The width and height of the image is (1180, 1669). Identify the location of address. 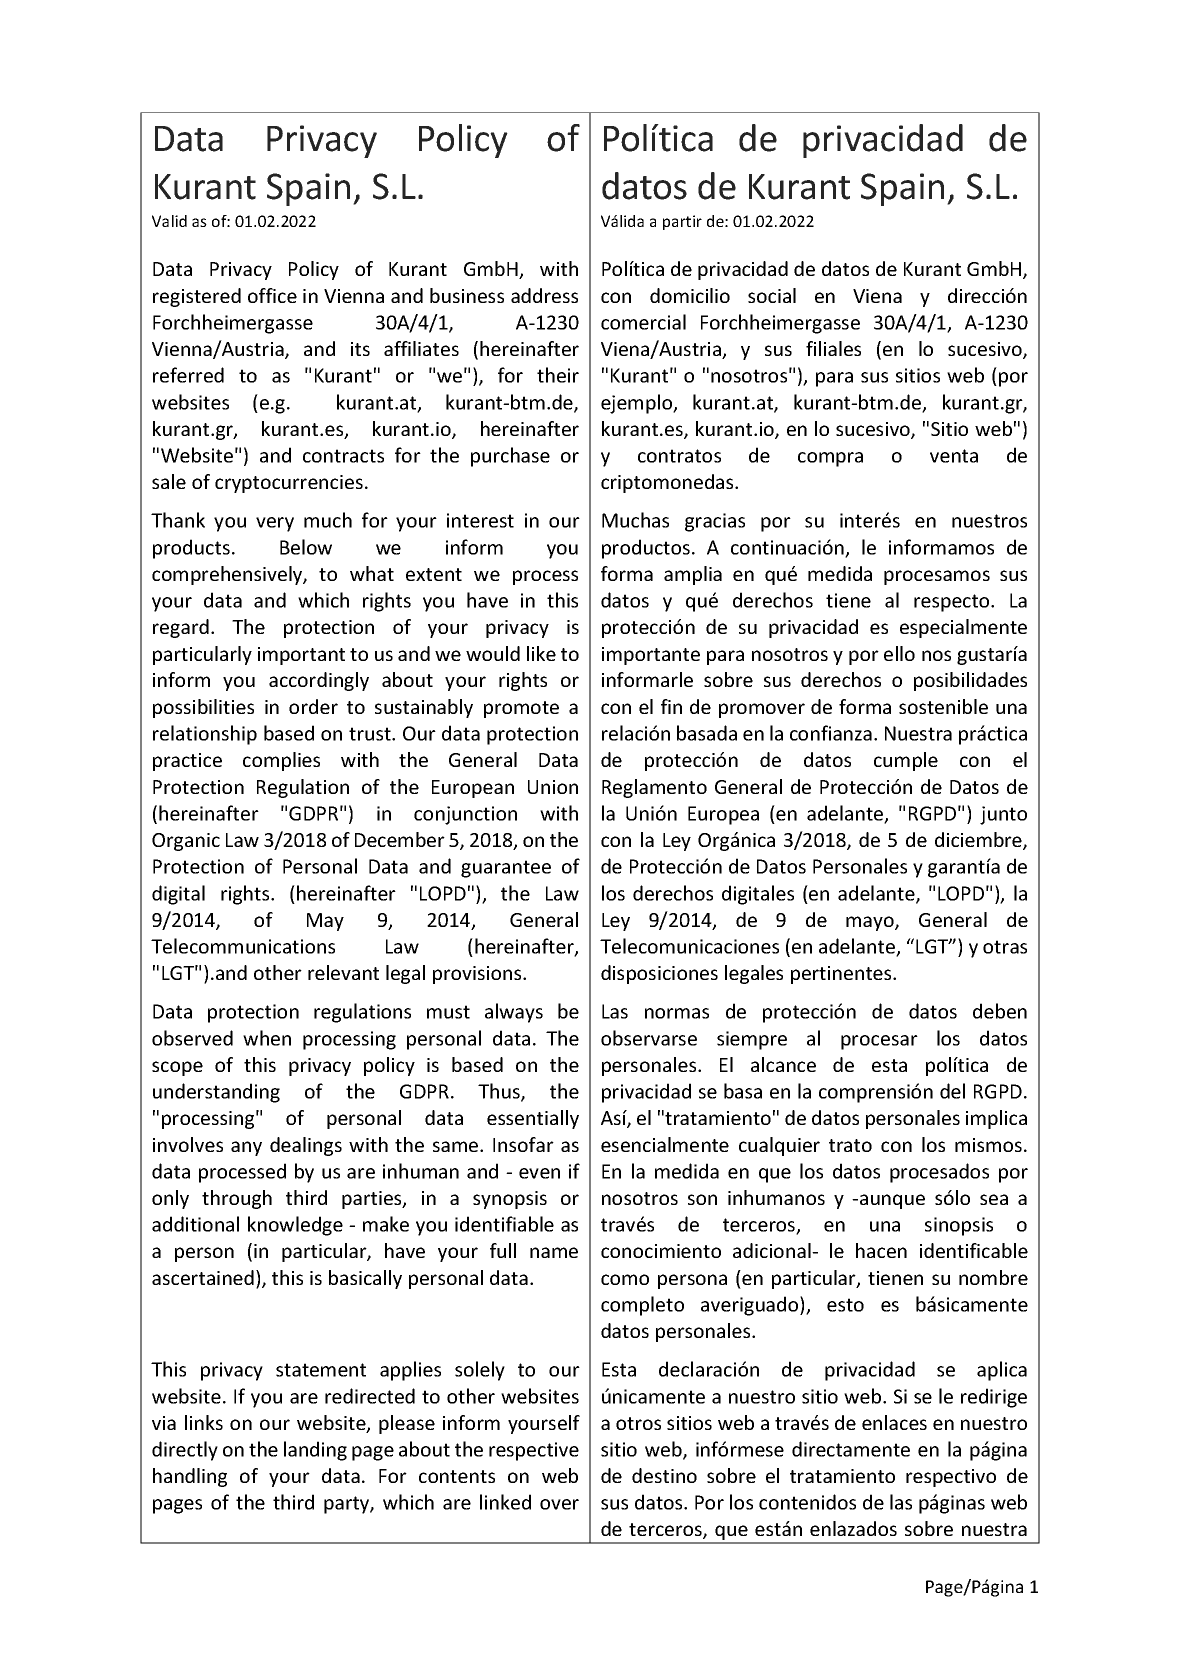
(544, 295).
